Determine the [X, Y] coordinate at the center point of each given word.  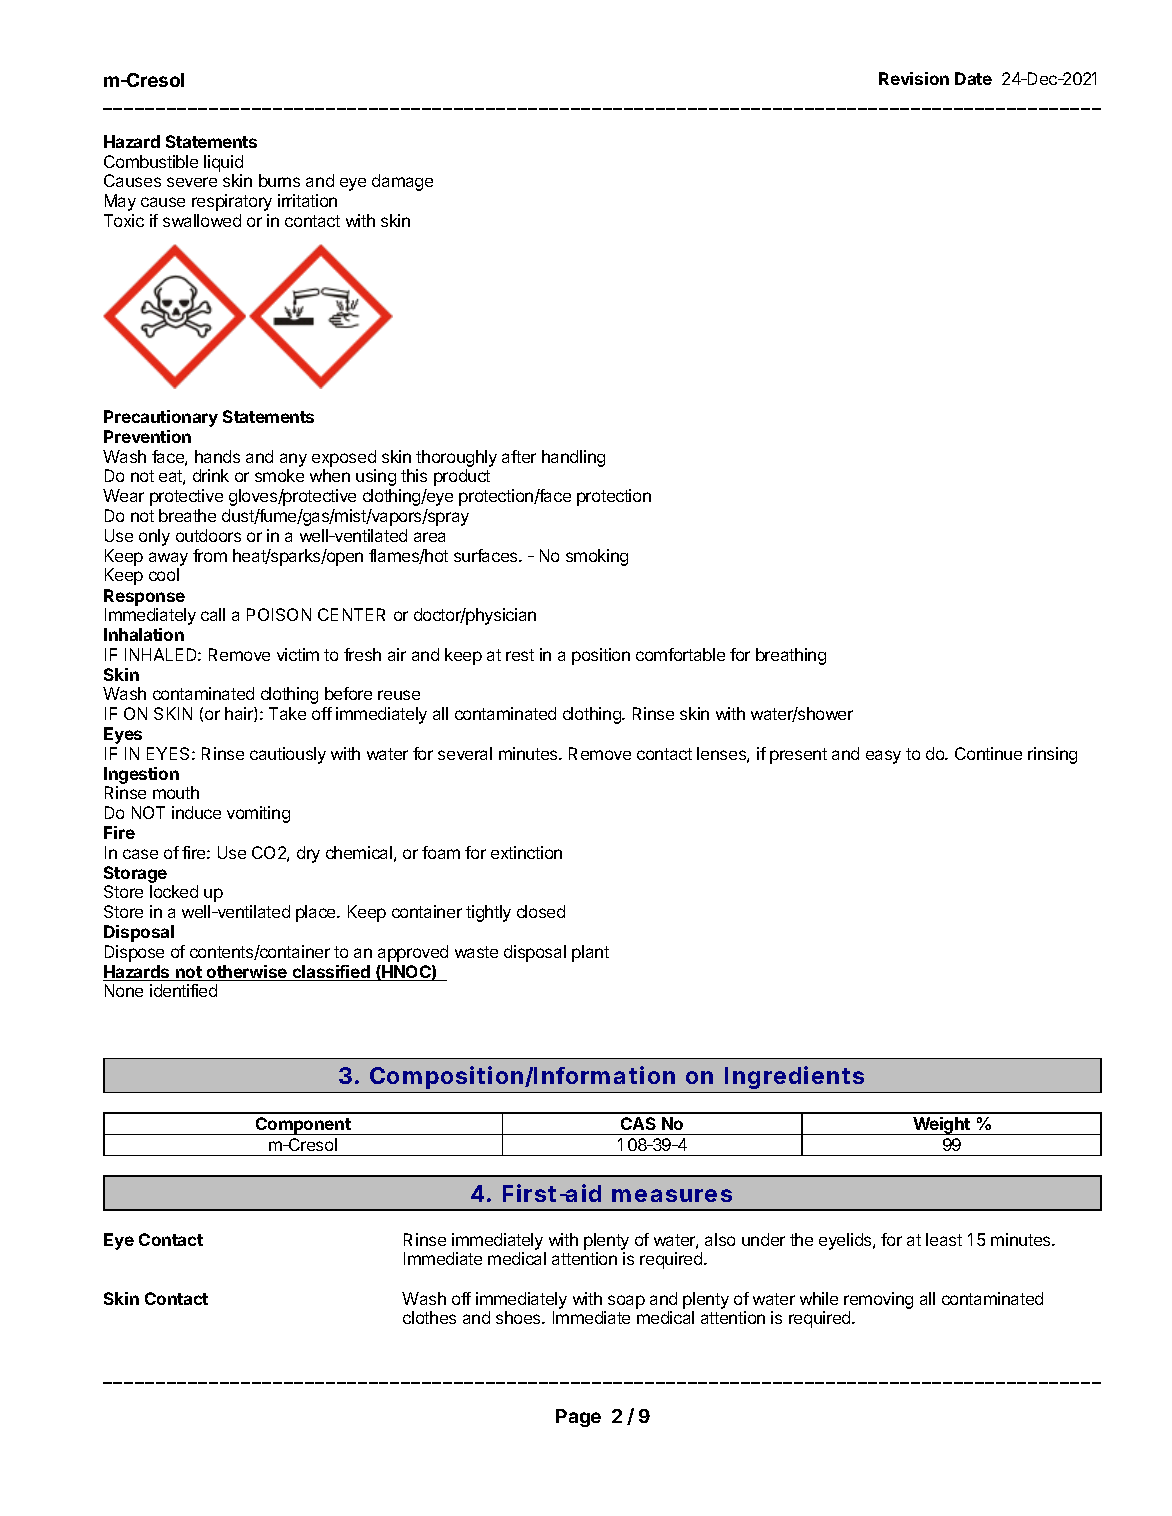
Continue [988, 753]
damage [402, 182]
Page [578, 1418]
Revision [914, 78]
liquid [223, 163]
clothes [429, 1317]
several [465, 753]
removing [878, 1300]
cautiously [288, 755]
